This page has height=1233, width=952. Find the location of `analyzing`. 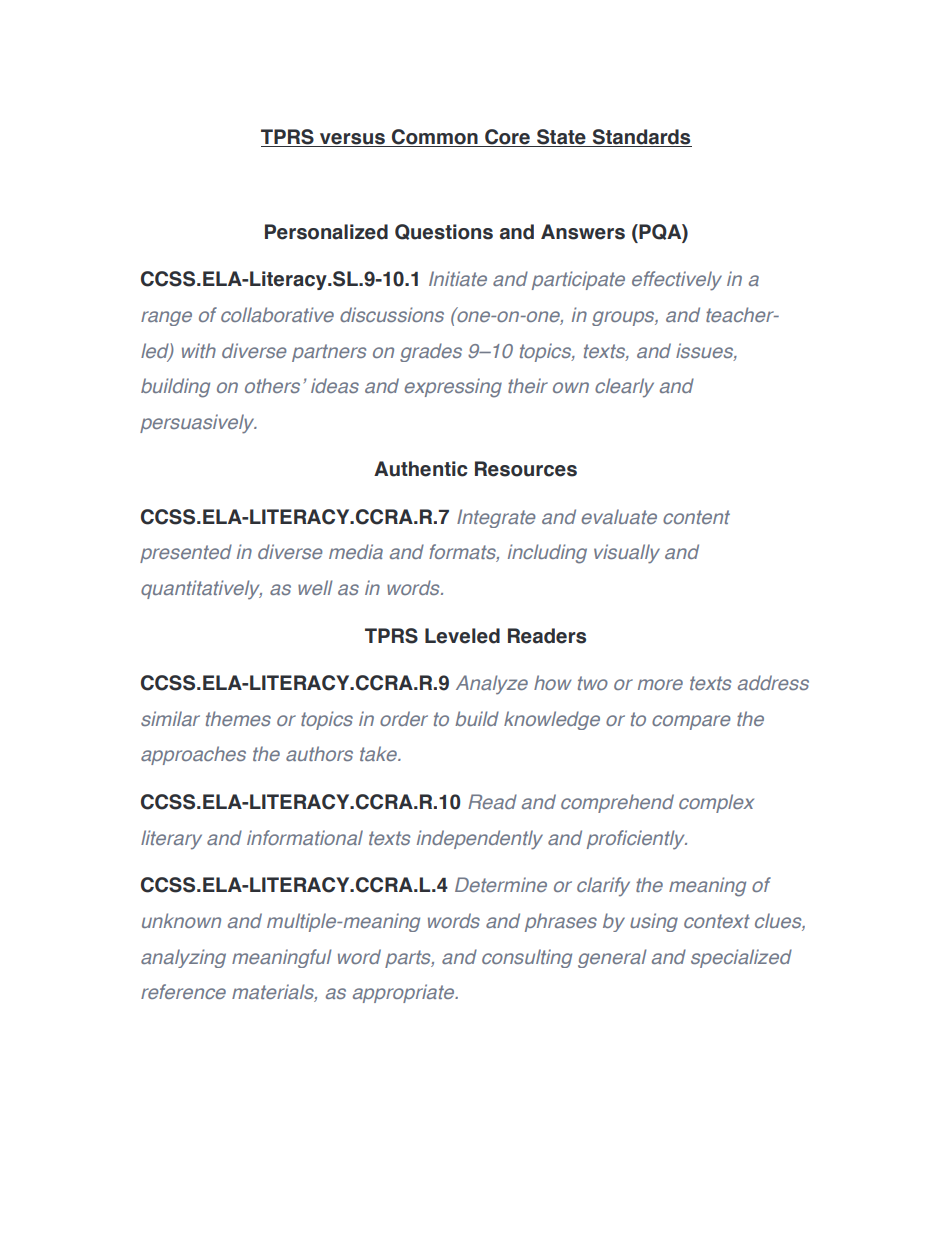

analyzing is located at coordinates (183, 958).
